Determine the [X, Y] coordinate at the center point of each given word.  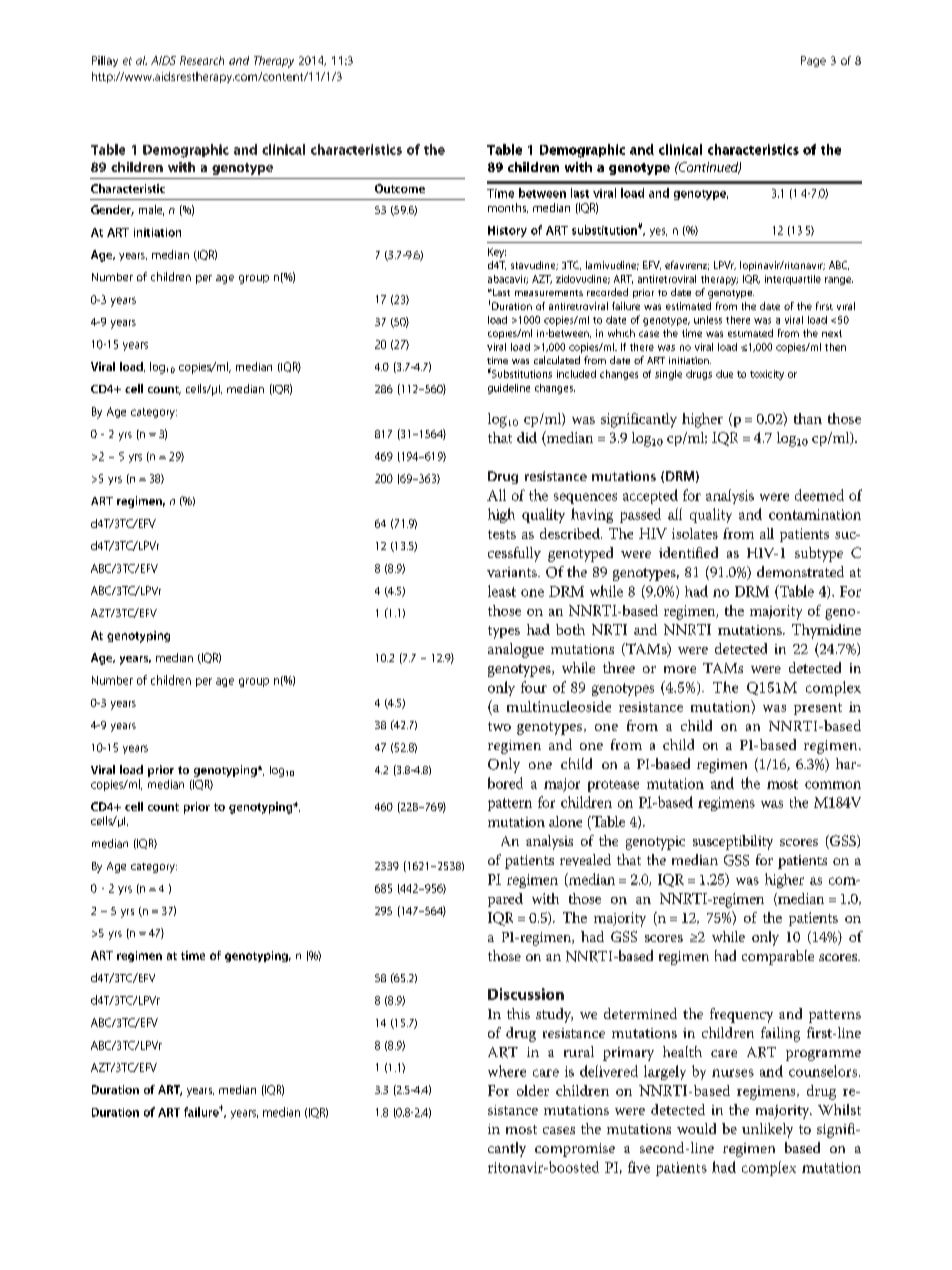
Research [202, 60]
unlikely [767, 1130]
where [507, 1071]
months [508, 208]
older [533, 1090]
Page [813, 61]
